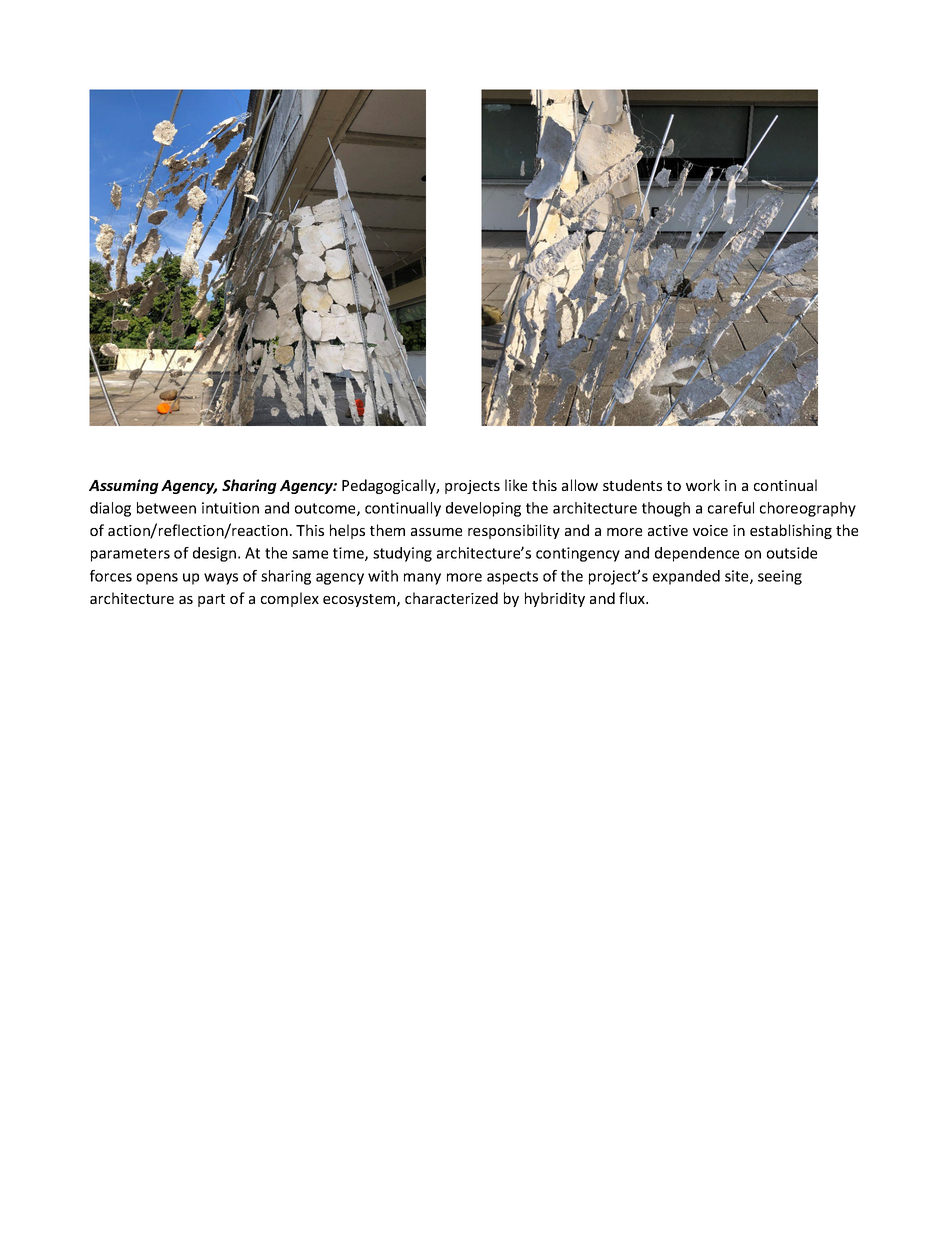  What do you see at coordinates (436, 532) in the page?
I see `assume` at bounding box center [436, 532].
